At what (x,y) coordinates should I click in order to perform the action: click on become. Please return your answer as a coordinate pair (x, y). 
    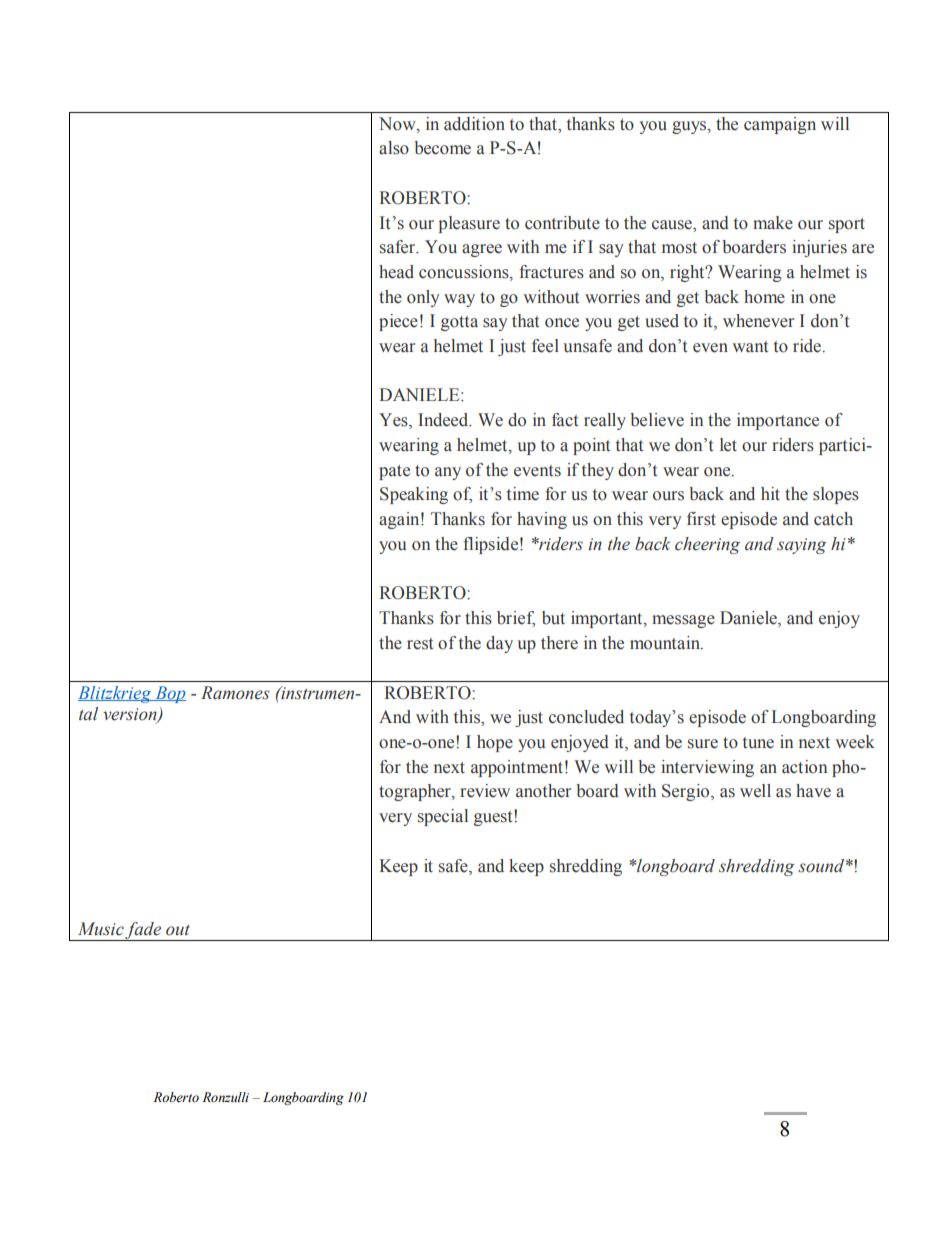
    Looking at the image, I should click on (442, 148).
